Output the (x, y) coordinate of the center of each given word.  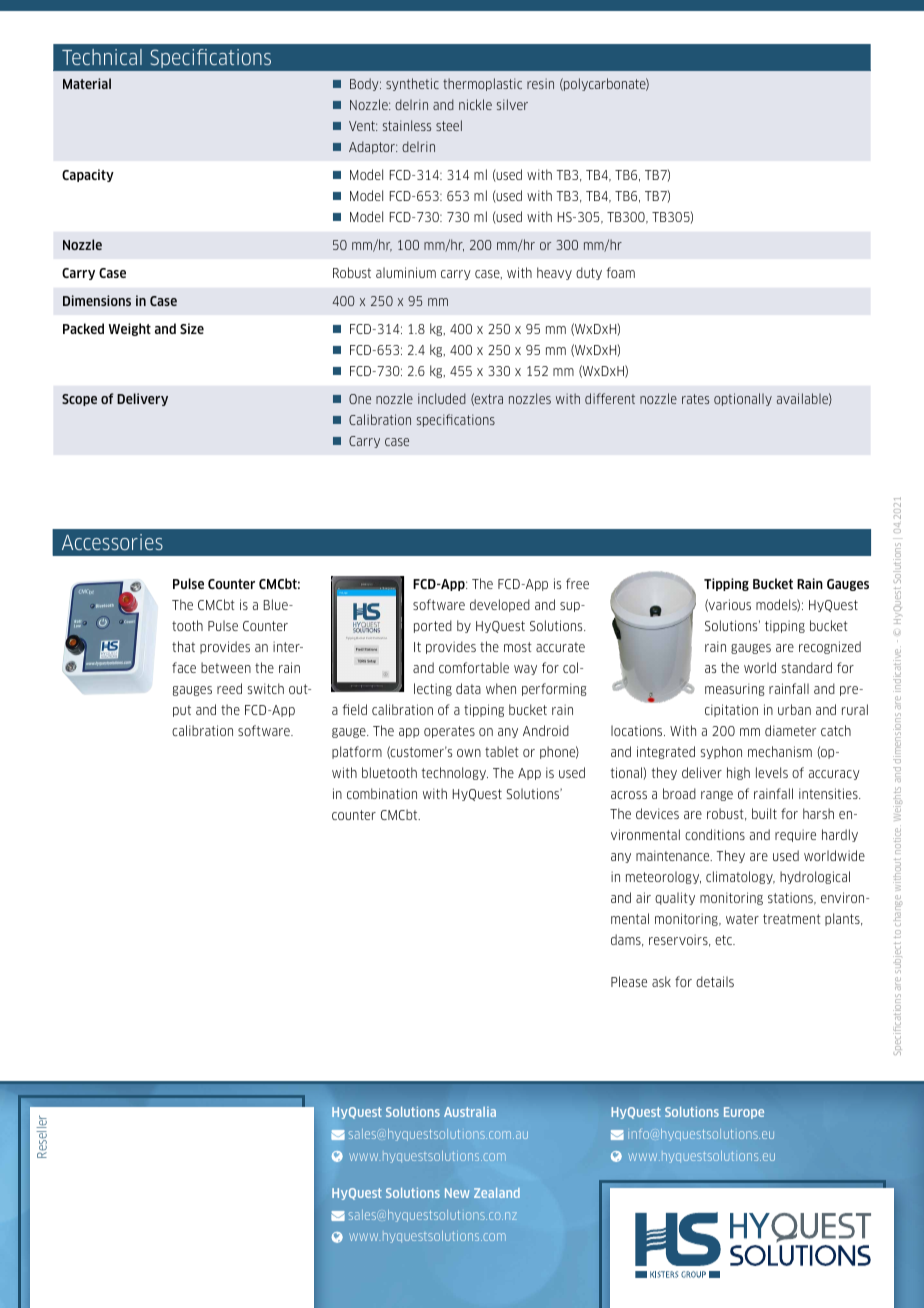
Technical (102, 57)
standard (807, 667)
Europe (744, 1113)
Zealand (497, 1193)
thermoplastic (482, 84)
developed (500, 605)
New (457, 1193)
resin (540, 83)
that (183, 646)
